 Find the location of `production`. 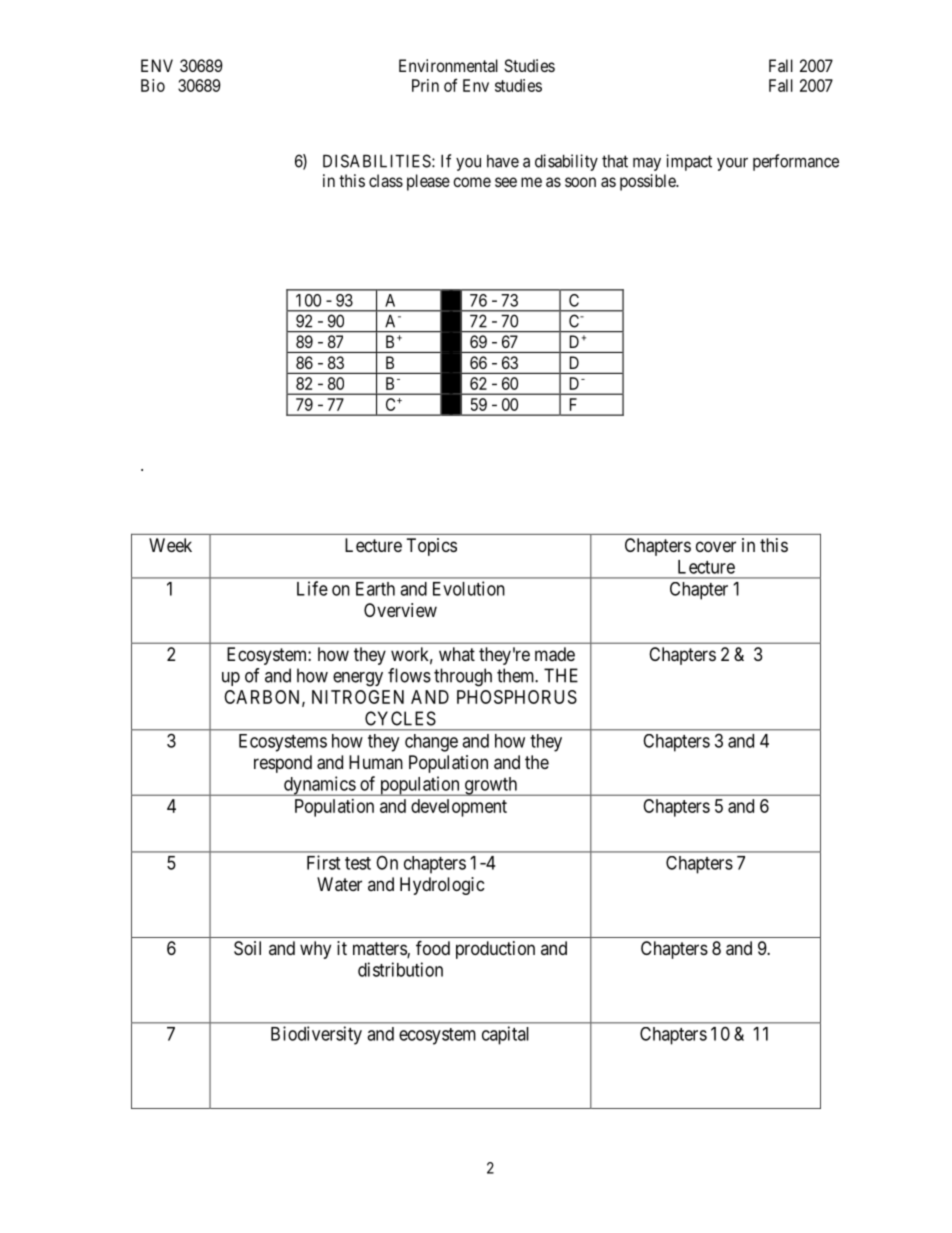

production is located at coordinates (495, 950).
